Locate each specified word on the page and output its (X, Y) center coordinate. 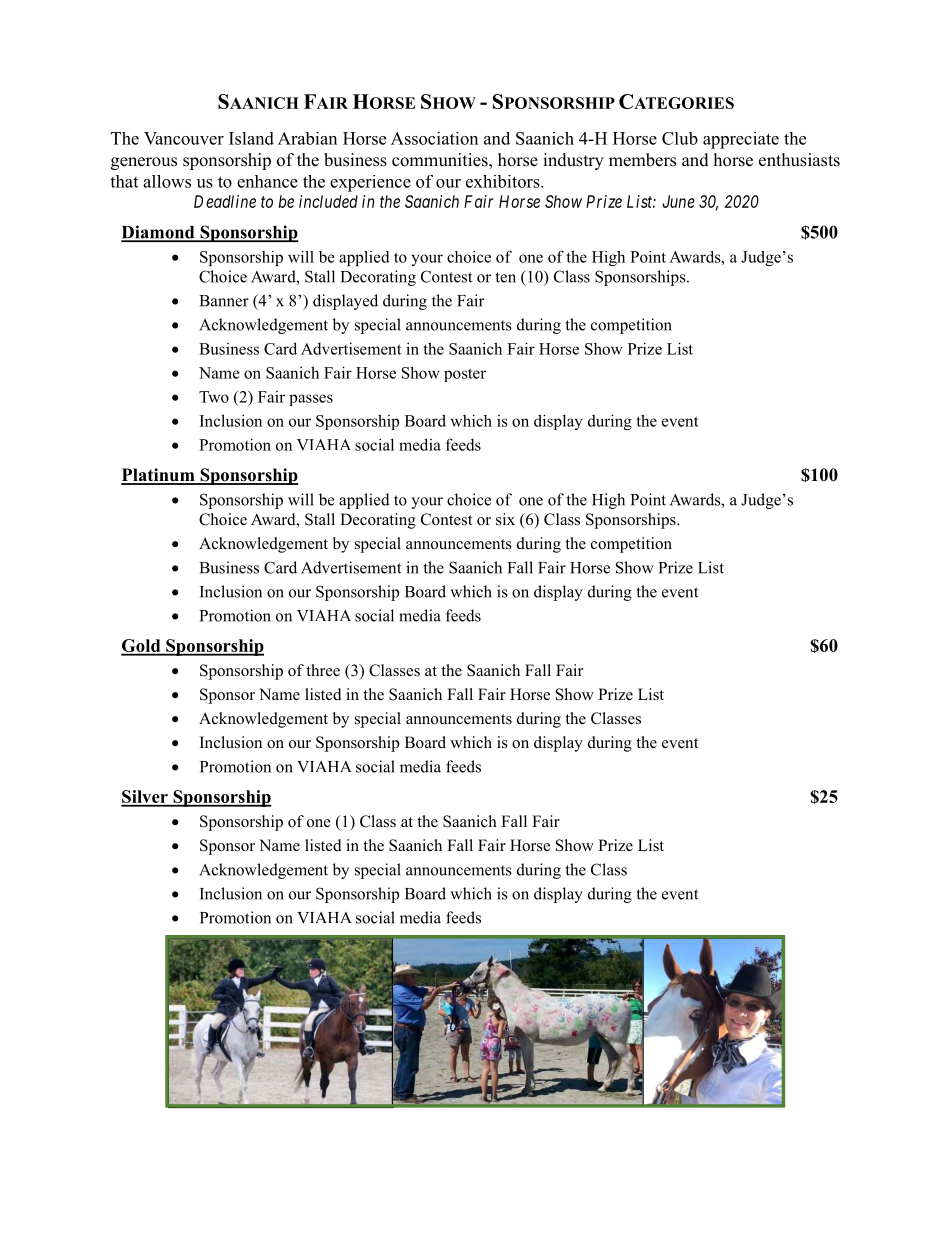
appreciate (741, 140)
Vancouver (184, 138)
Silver (145, 798)
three (323, 670)
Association (434, 138)
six (505, 519)
